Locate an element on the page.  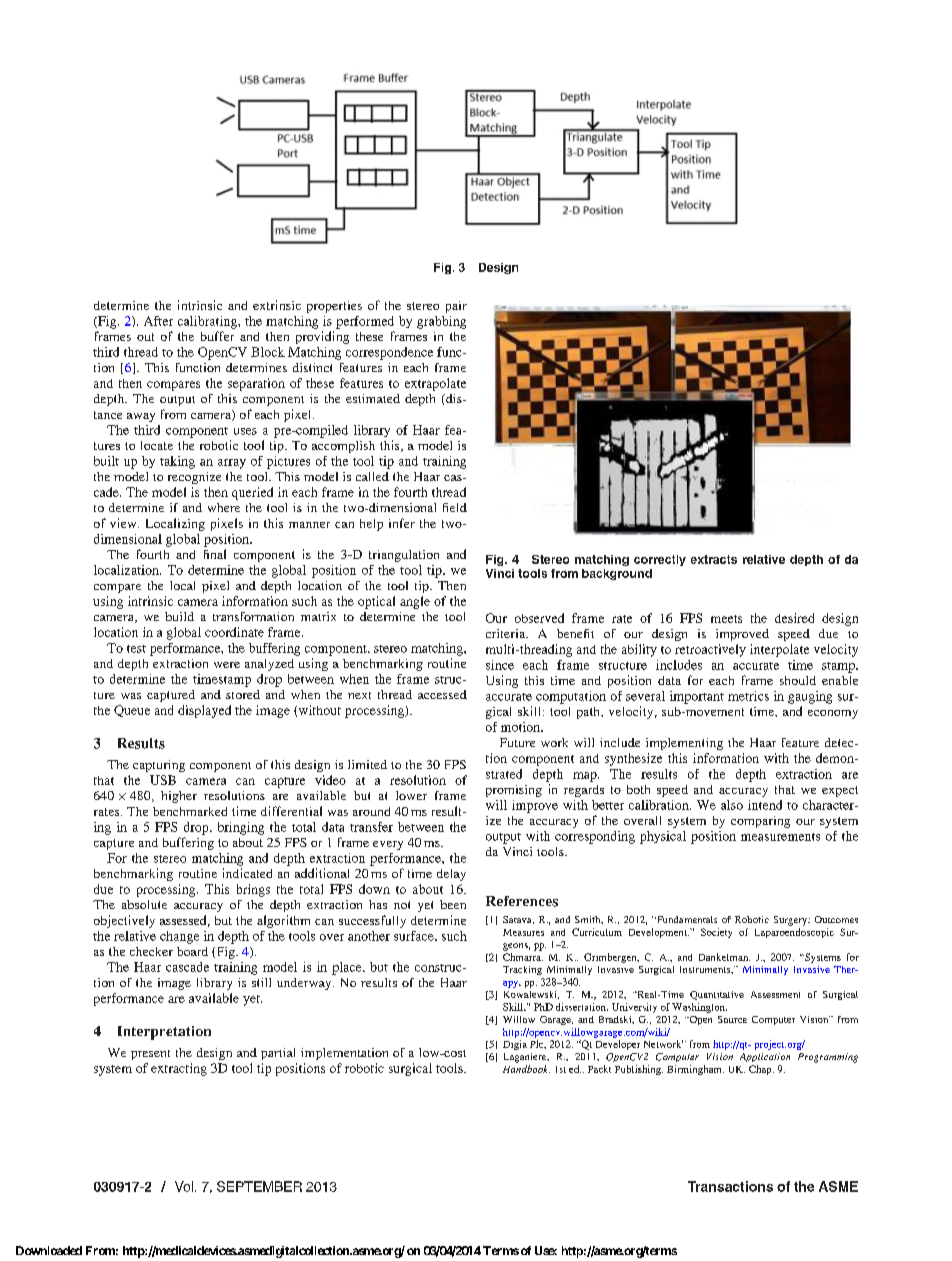
delay is located at coordinates (451, 875).
